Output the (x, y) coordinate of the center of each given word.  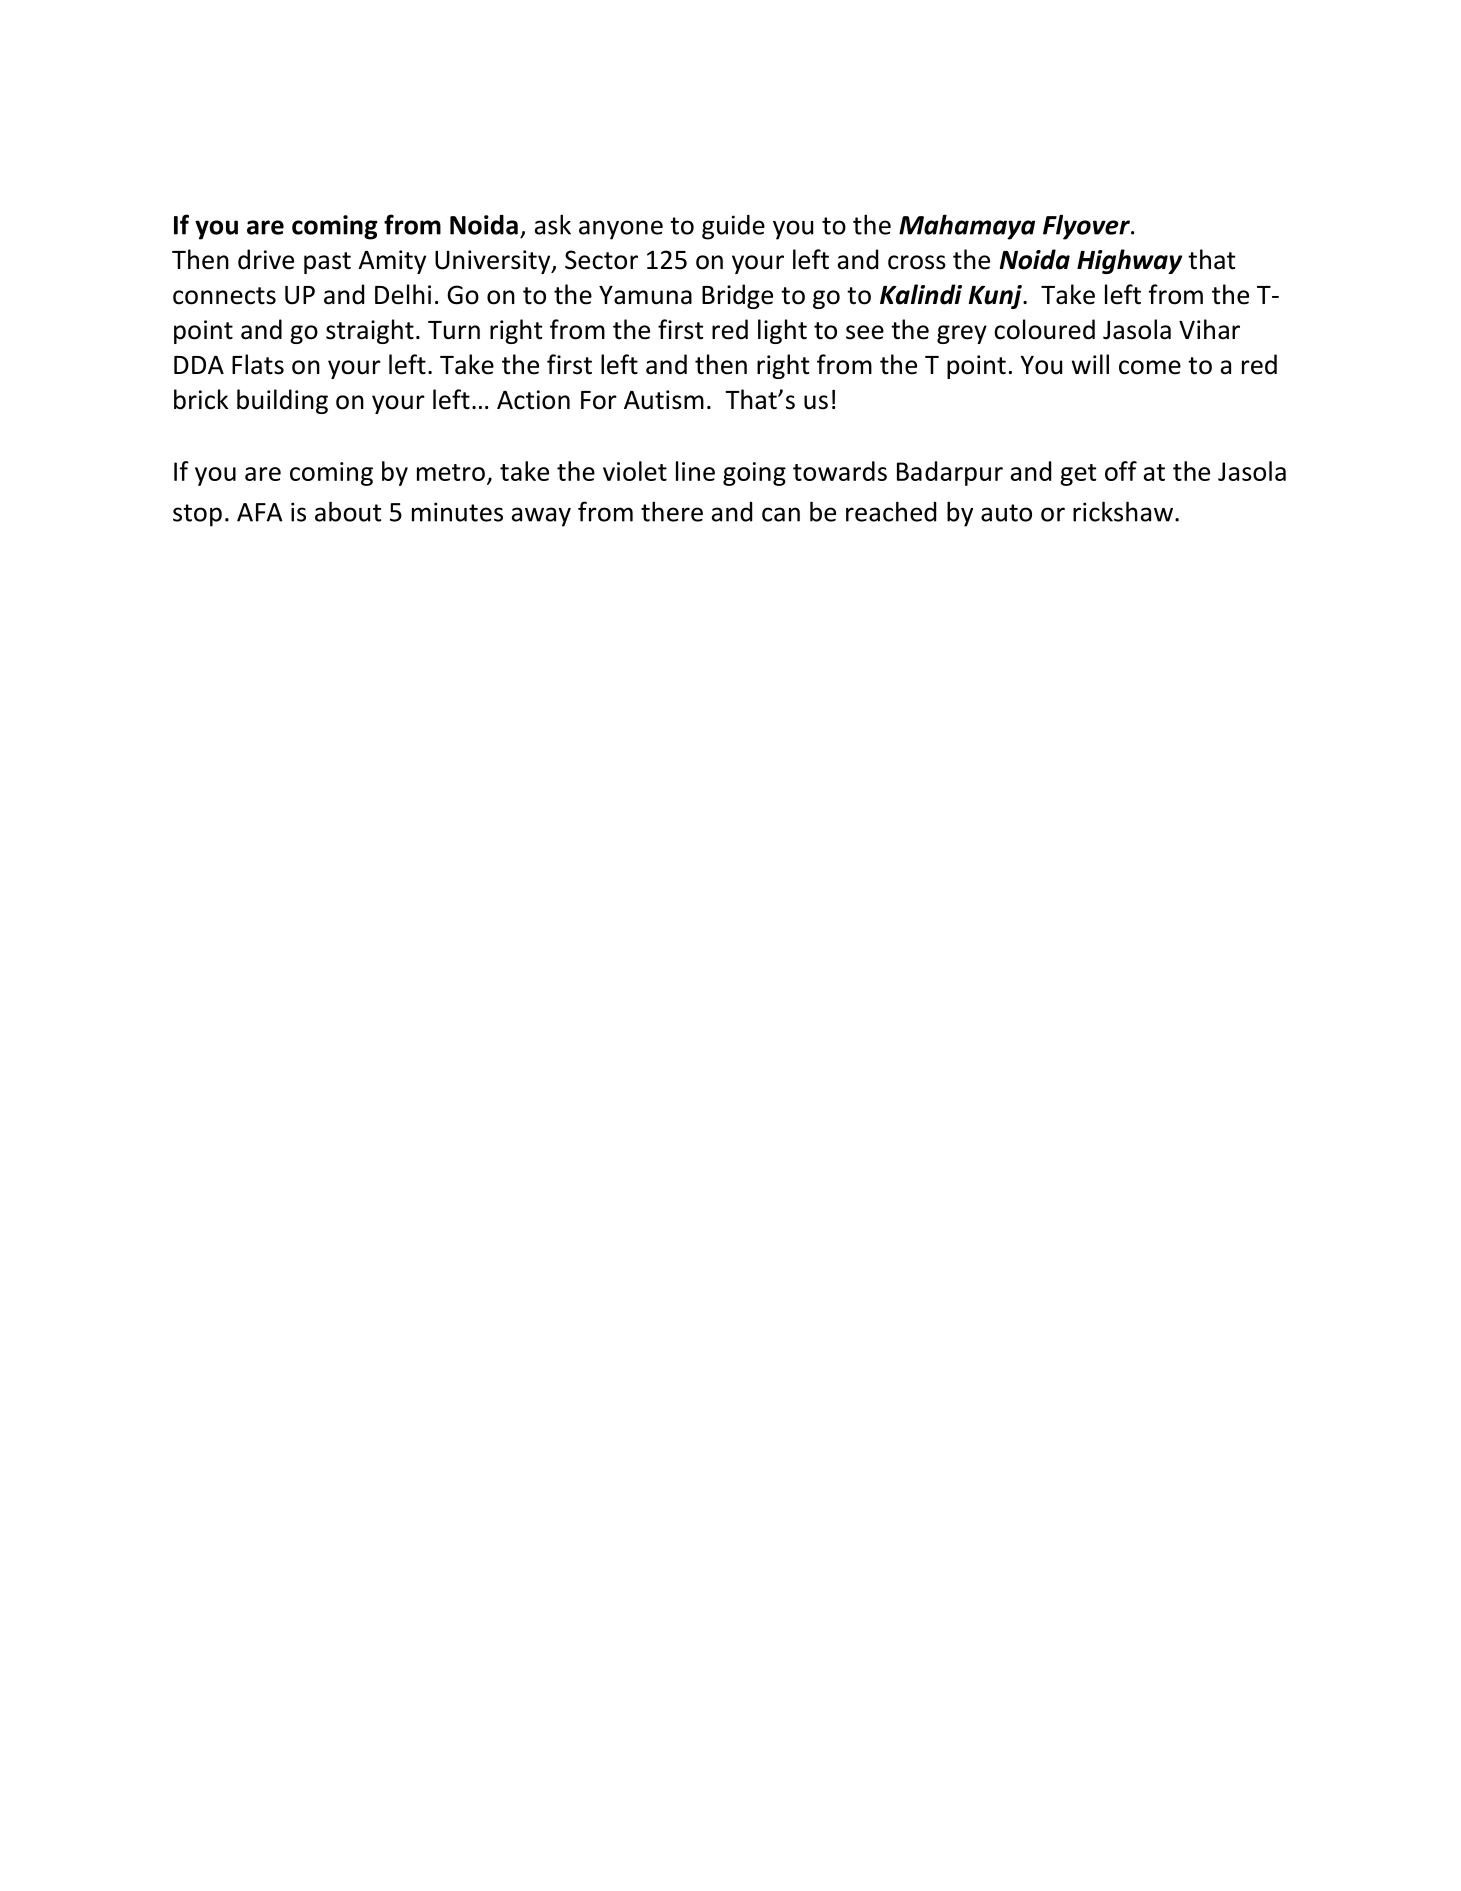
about (348, 511)
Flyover (1087, 227)
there (672, 511)
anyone (621, 230)
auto (1006, 513)
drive (266, 259)
